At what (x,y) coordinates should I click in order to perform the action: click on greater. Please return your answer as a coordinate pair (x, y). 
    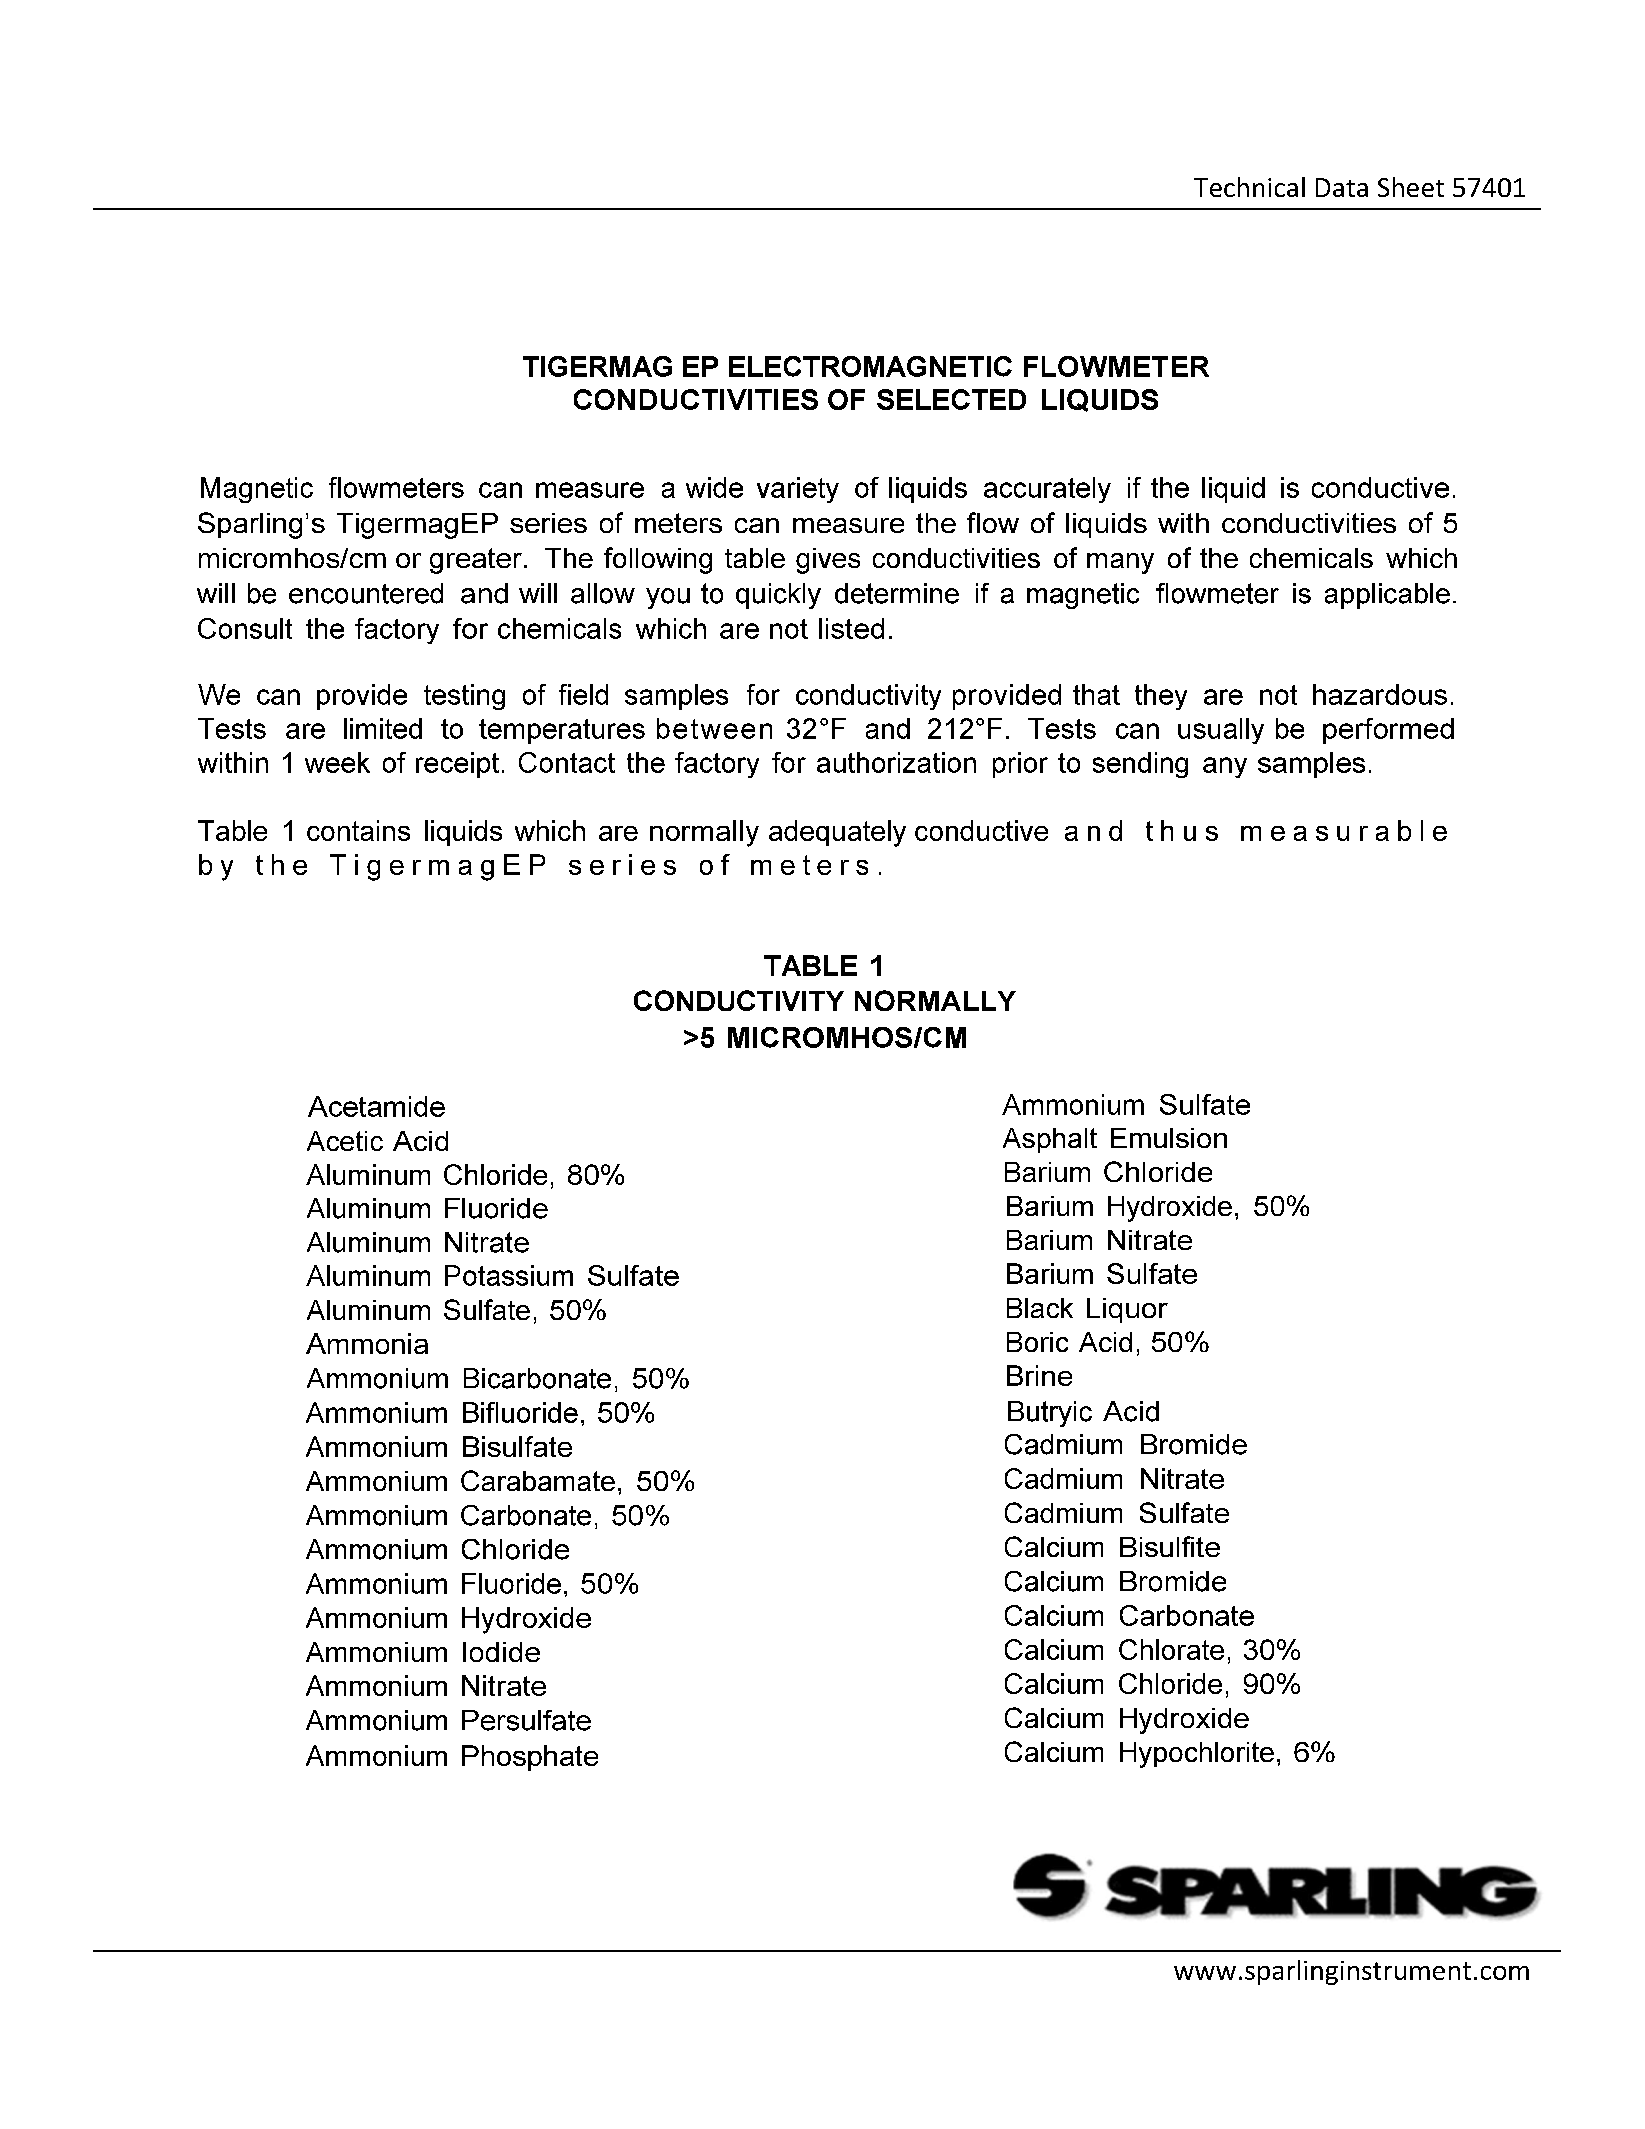
    Looking at the image, I should click on (476, 561).
